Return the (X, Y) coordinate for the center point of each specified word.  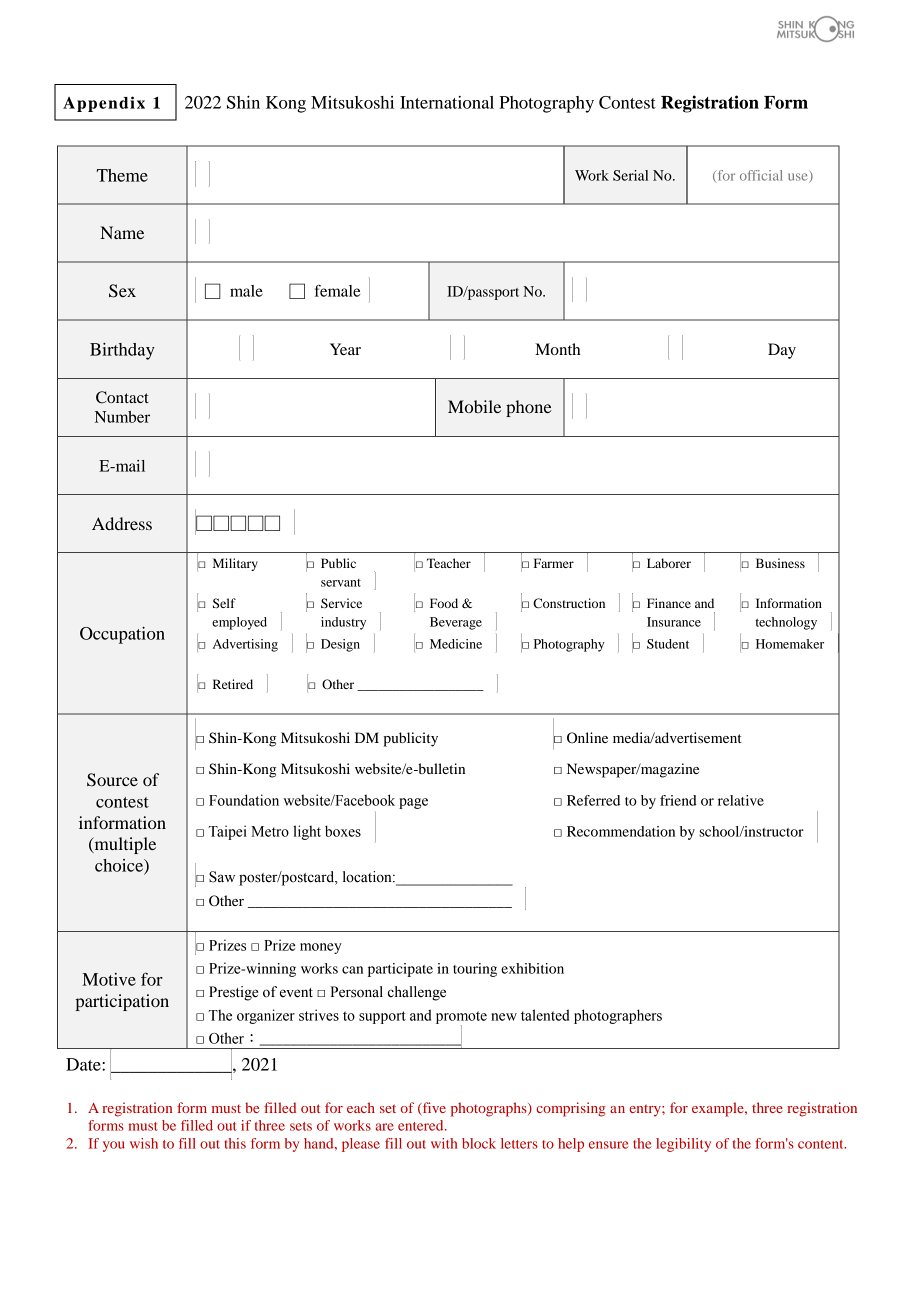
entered (422, 1125)
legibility (683, 1145)
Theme (122, 175)
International (447, 102)
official (761, 175)
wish (144, 1143)
